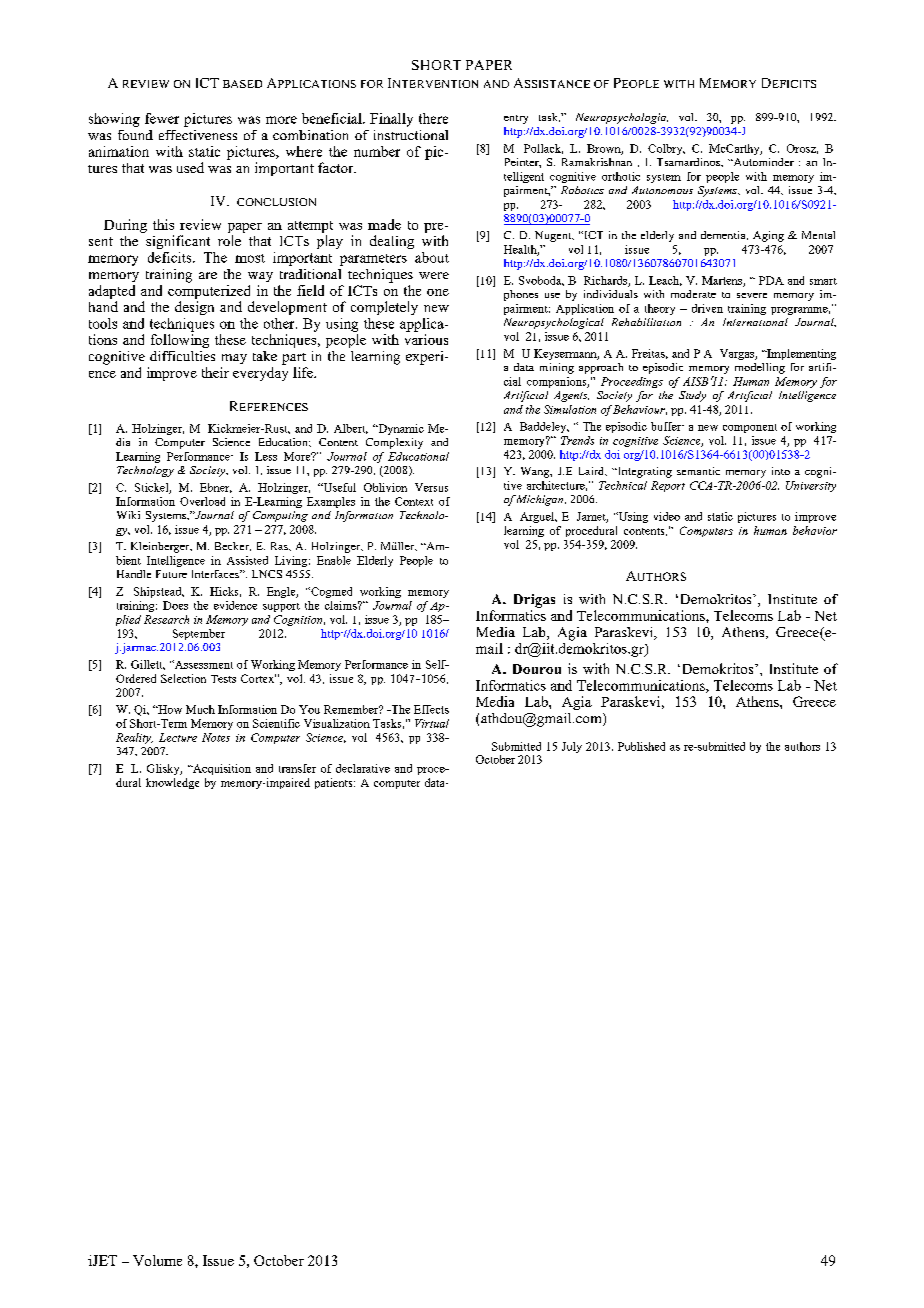 The height and width of the document is (1308, 924). Describe the element at coordinates (431, 709) in the document. I see `Effects` at that location.
